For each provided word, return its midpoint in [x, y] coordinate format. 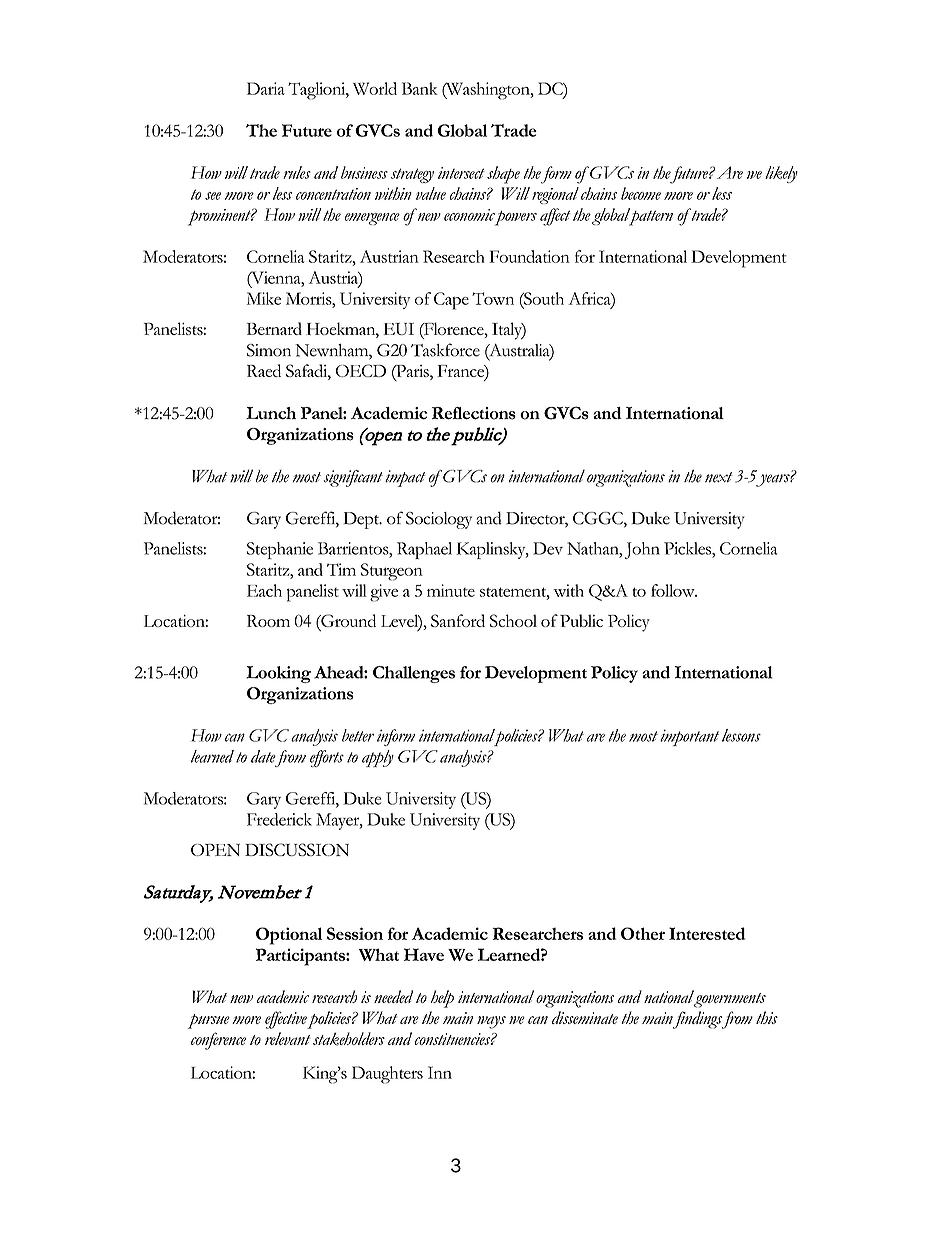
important [689, 737]
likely [781, 174]
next [719, 477]
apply [378, 758]
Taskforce [445, 350]
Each [264, 590]
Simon [269, 350]
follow [674, 590]
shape [503, 175]
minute [451, 590]
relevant [287, 1038]
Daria [266, 88]
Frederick [279, 819]
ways [491, 1022]
